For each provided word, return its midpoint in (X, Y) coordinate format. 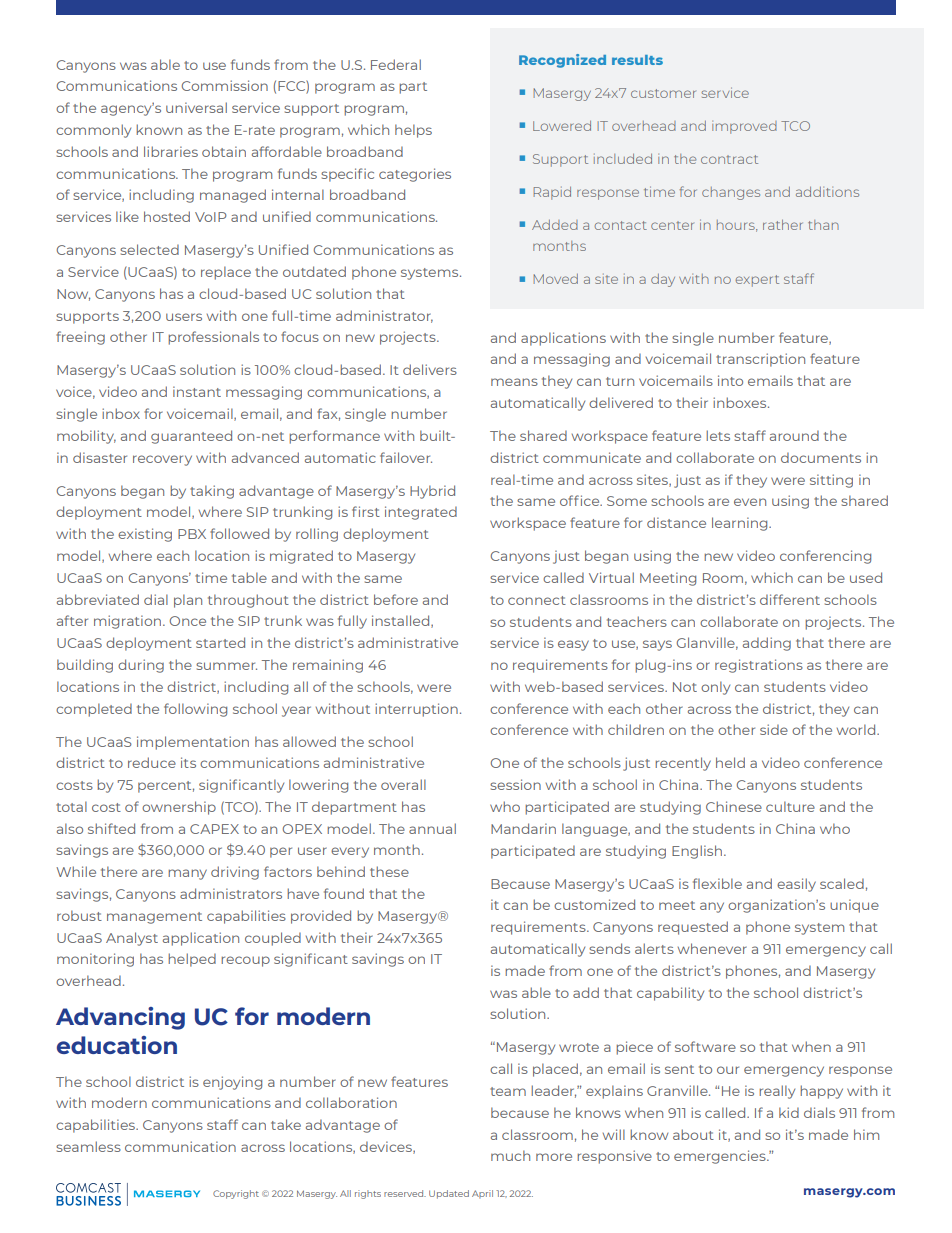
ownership (179, 808)
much (510, 1155)
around (794, 435)
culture (790, 806)
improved (744, 127)
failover (406, 457)
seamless (88, 1146)
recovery (162, 460)
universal (196, 107)
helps (413, 131)
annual (432, 828)
